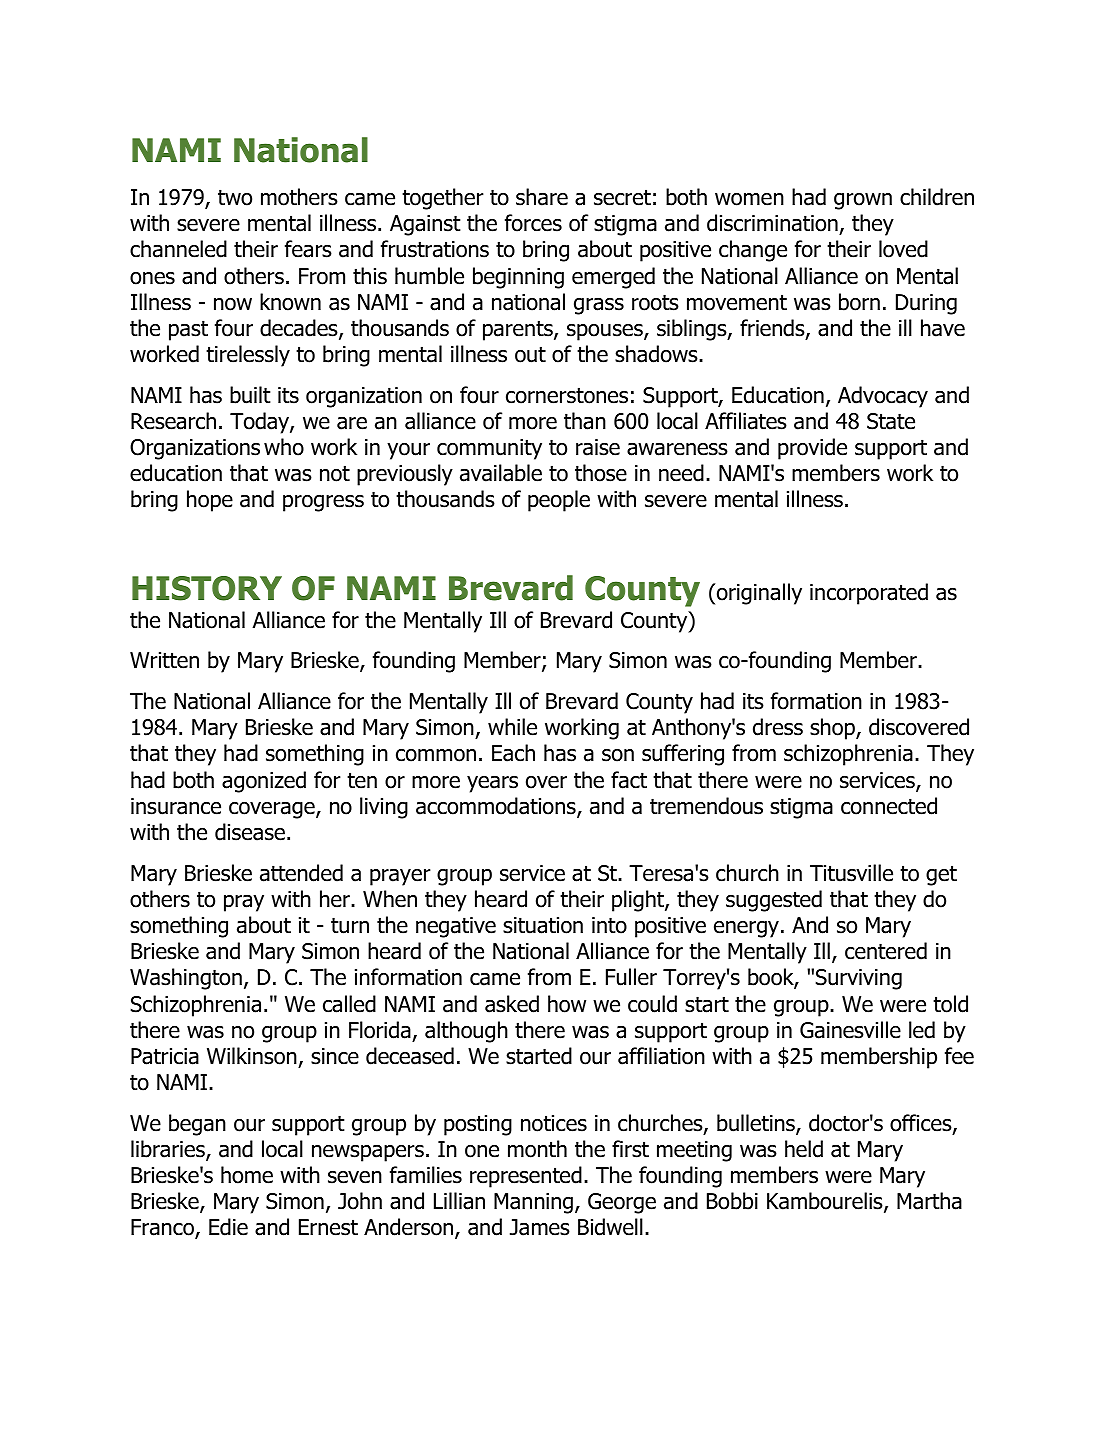 The width and height of the screenshot is (1106, 1431). Describe the element at coordinates (929, 1201) in the screenshot. I see `Martha` at that location.
